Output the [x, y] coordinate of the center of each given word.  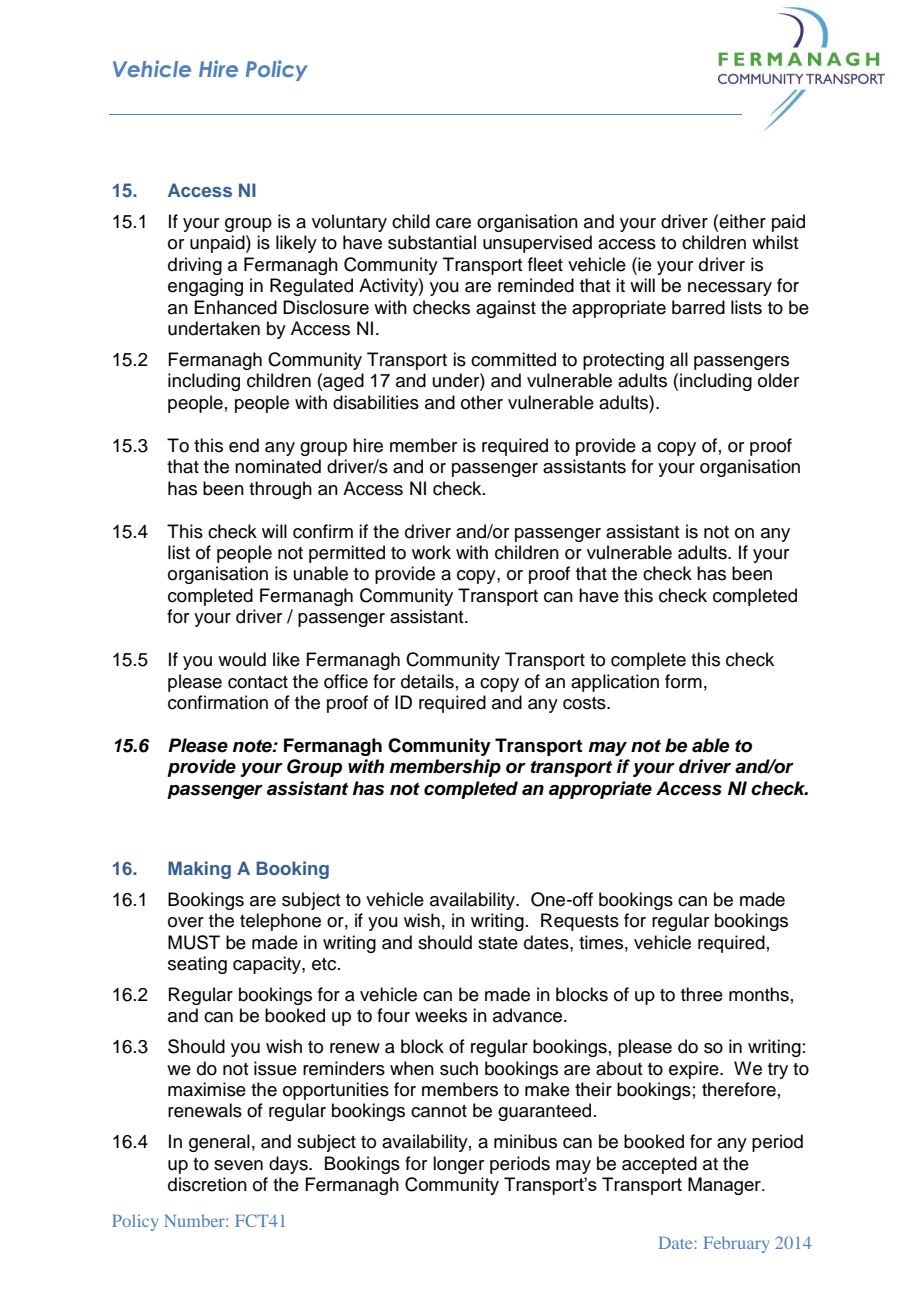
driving [195, 266]
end [244, 445]
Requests [580, 922]
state [498, 943]
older [778, 380]
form [683, 681]
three [702, 994]
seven [238, 1165]
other [482, 402]
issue [275, 1068]
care [453, 223]
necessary [730, 289]
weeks [441, 1015]
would [242, 659]
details [427, 681]
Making [199, 870]
